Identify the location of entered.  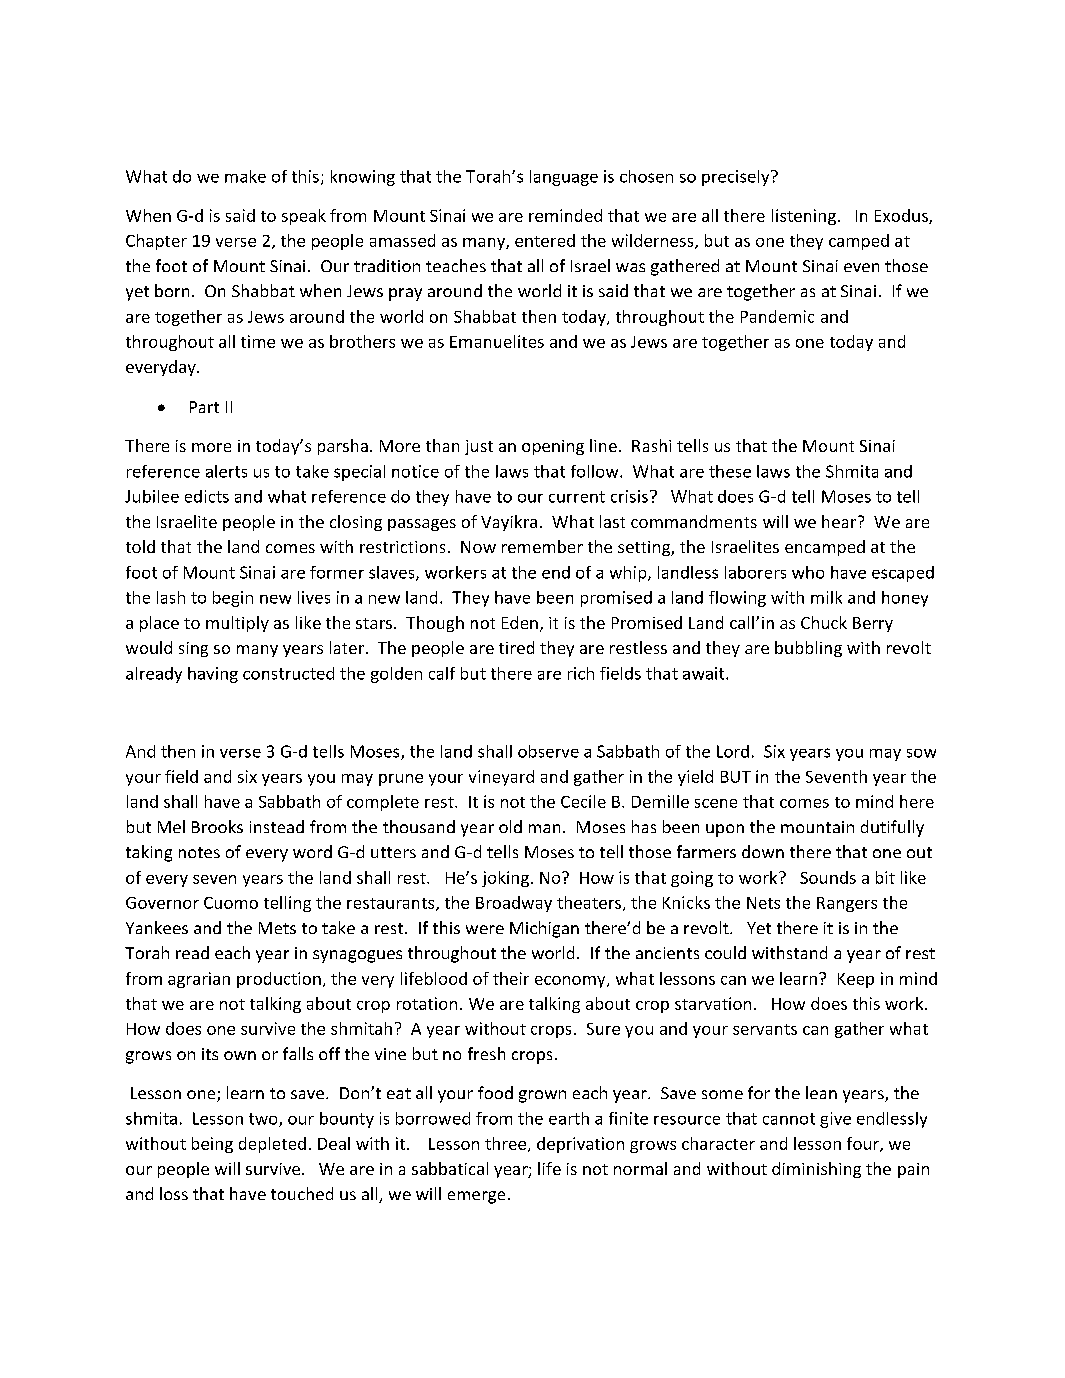
(545, 240).
